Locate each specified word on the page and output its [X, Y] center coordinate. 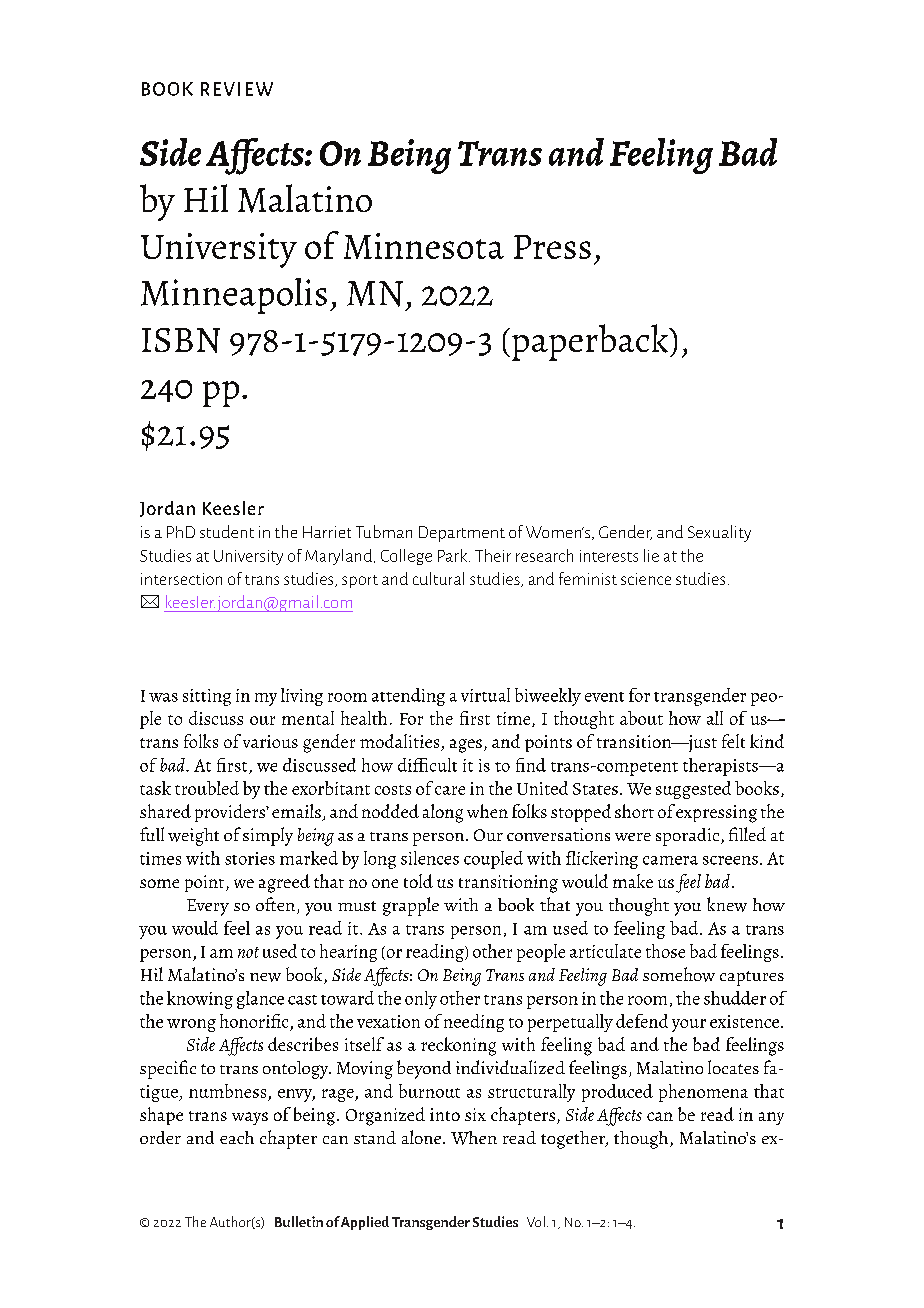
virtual [485, 695]
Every [208, 907]
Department [462, 534]
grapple [411, 906]
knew [727, 904]
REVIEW [237, 89]
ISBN [181, 340]
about [641, 718]
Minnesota [424, 246]
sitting [207, 697]
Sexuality [719, 533]
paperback [591, 342]
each [237, 1137]
